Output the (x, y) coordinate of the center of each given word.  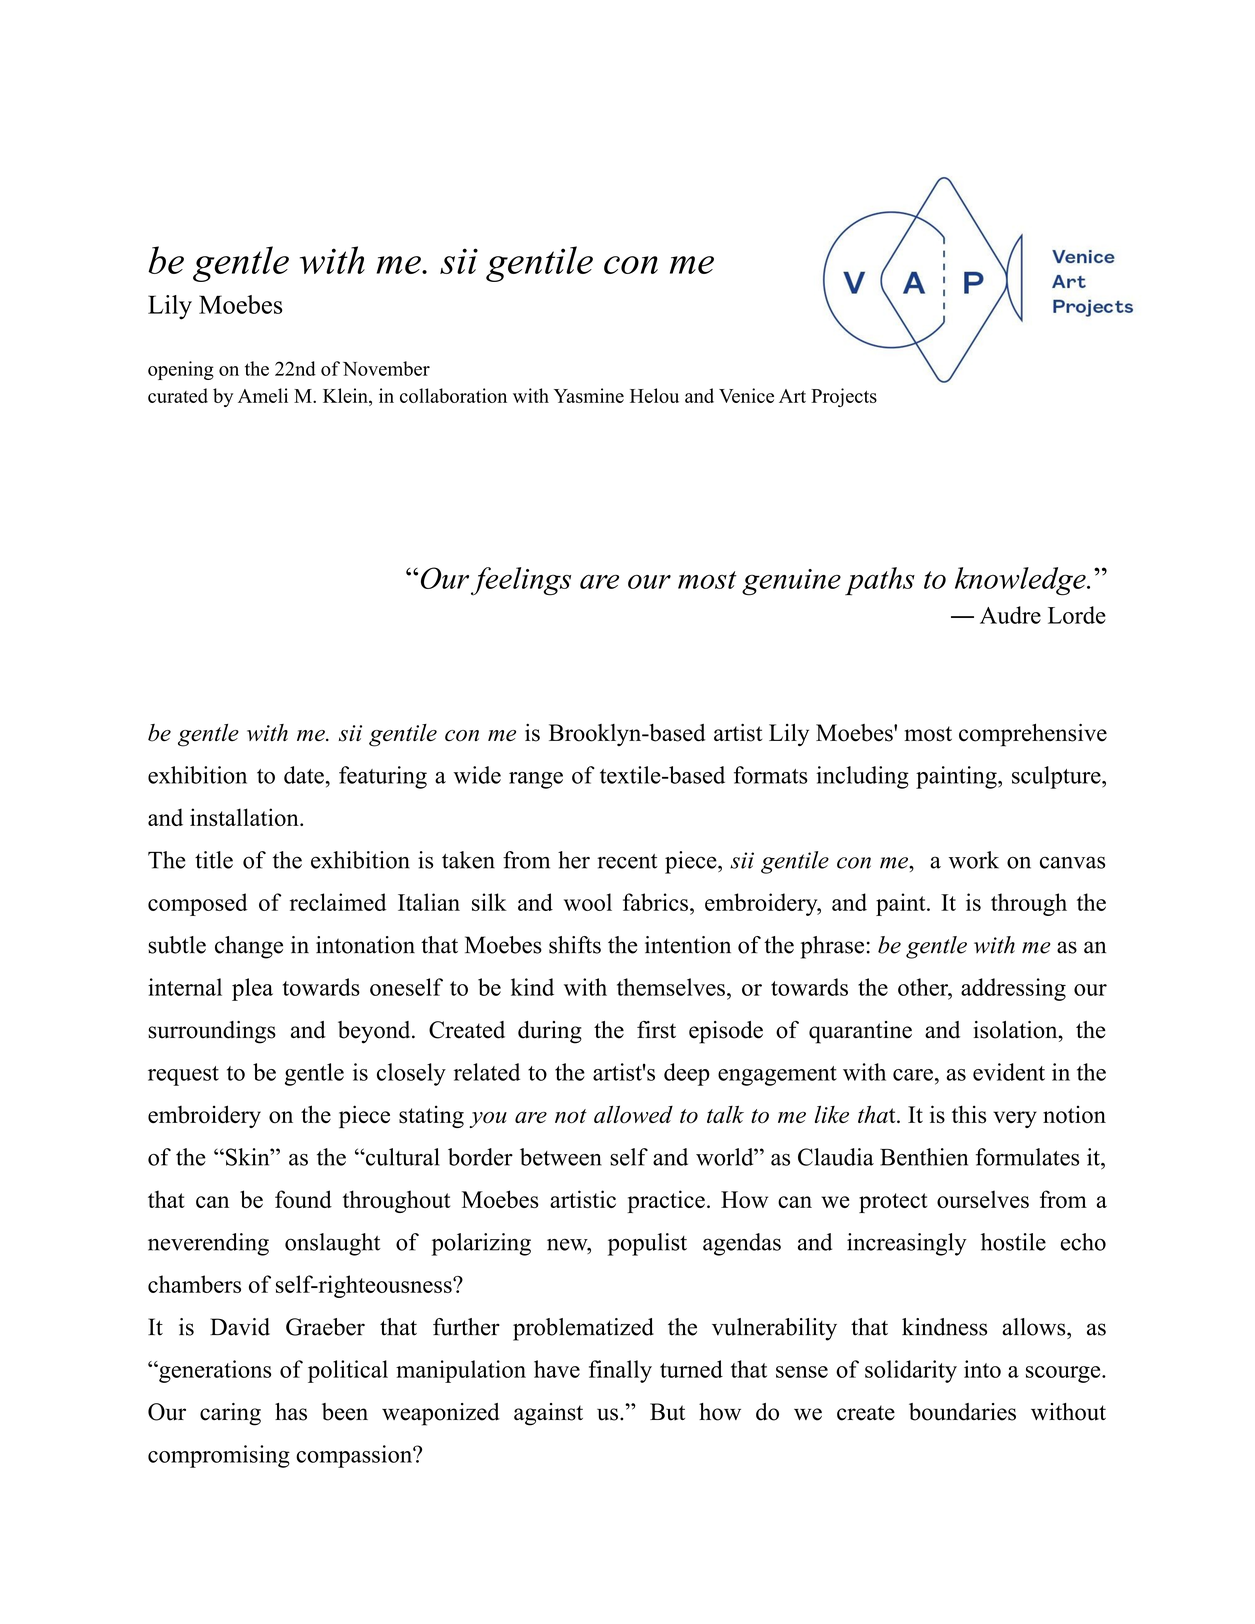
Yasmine (589, 395)
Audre (1010, 615)
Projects (844, 397)
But (667, 1412)
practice (666, 1201)
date (304, 775)
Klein (346, 395)
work (974, 860)
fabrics (655, 902)
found (303, 1199)
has (291, 1412)
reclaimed (338, 902)
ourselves (983, 1199)
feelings (521, 581)
